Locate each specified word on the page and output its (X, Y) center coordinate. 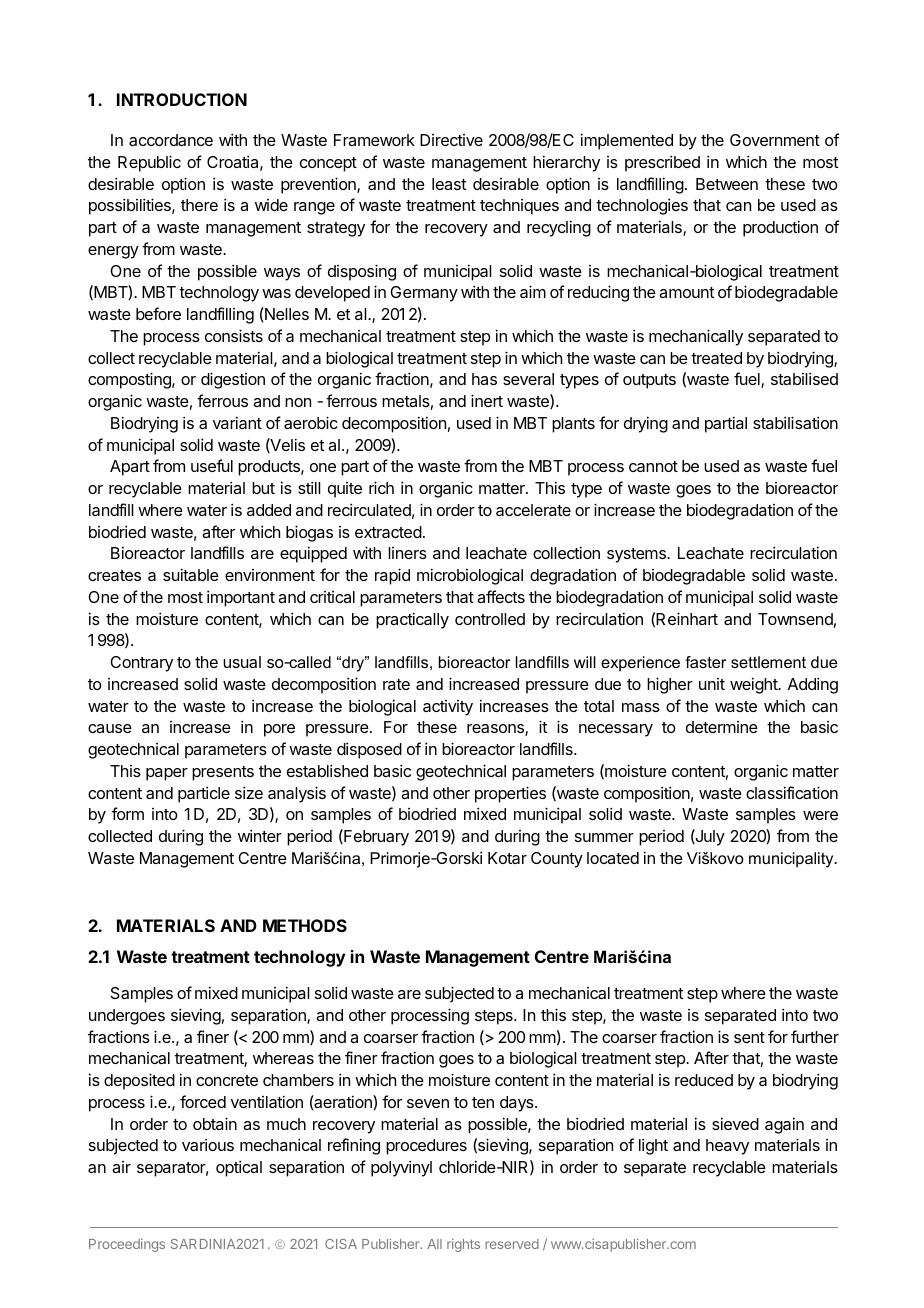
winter (260, 835)
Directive (451, 140)
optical (239, 1168)
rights (463, 1245)
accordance (171, 140)
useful (212, 465)
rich (381, 487)
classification (792, 792)
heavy (727, 1147)
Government (775, 140)
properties (510, 794)
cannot (653, 466)
